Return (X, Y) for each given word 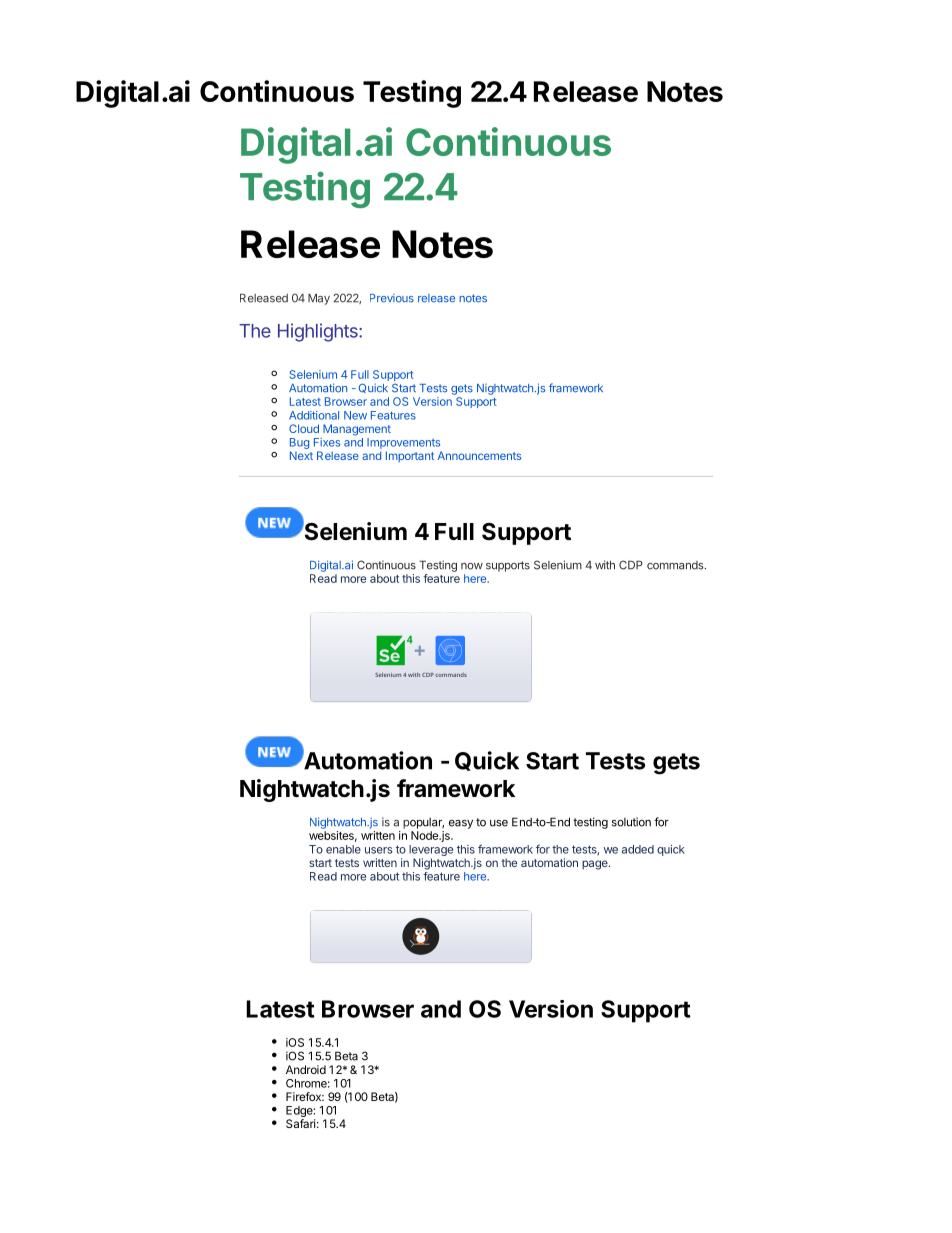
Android (306, 1069)
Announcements (479, 455)
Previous (392, 298)
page (596, 865)
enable (343, 849)
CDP (631, 565)
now (472, 566)
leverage (431, 850)
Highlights (319, 332)
